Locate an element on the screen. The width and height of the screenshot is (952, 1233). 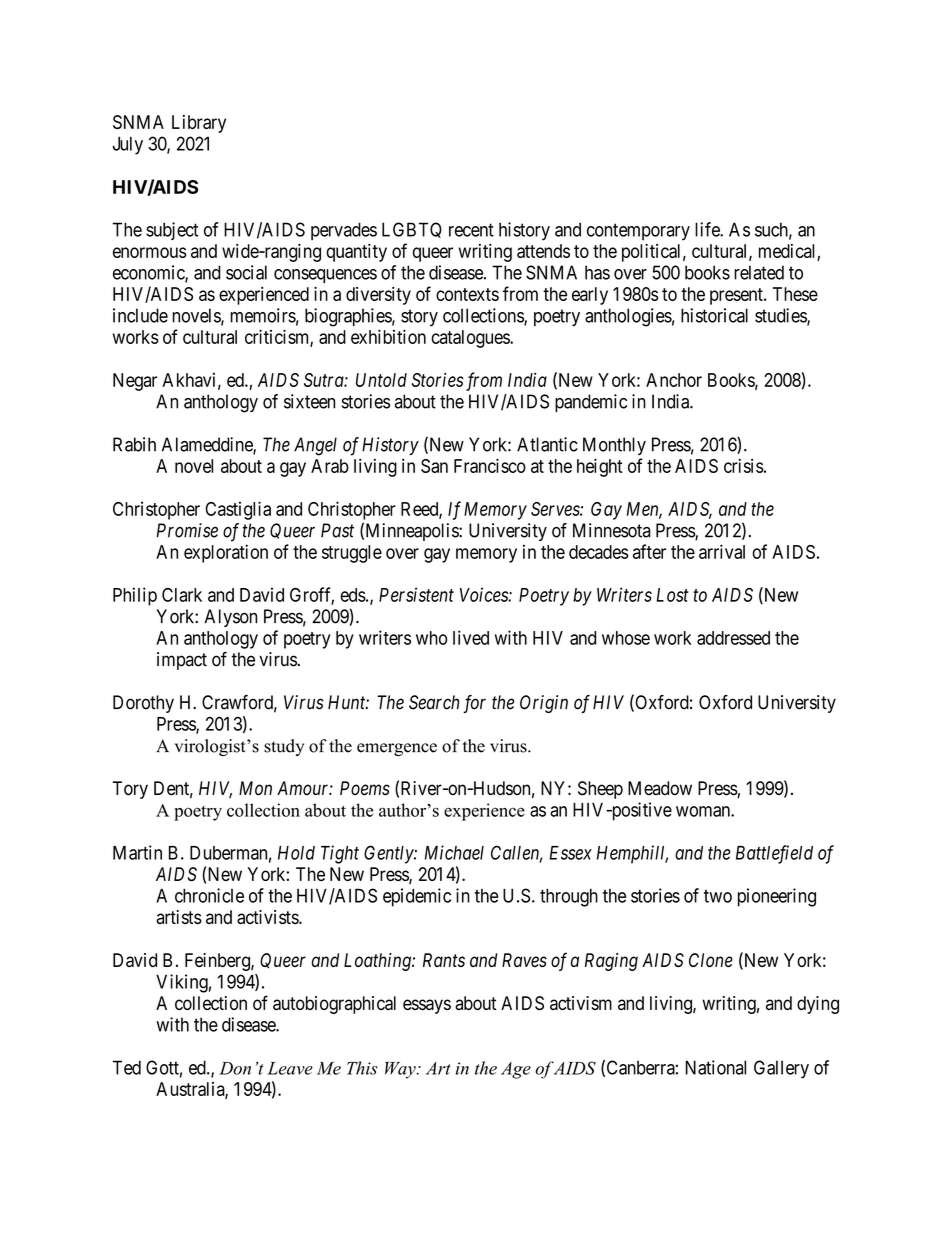
Leave is located at coordinates (290, 1068).
